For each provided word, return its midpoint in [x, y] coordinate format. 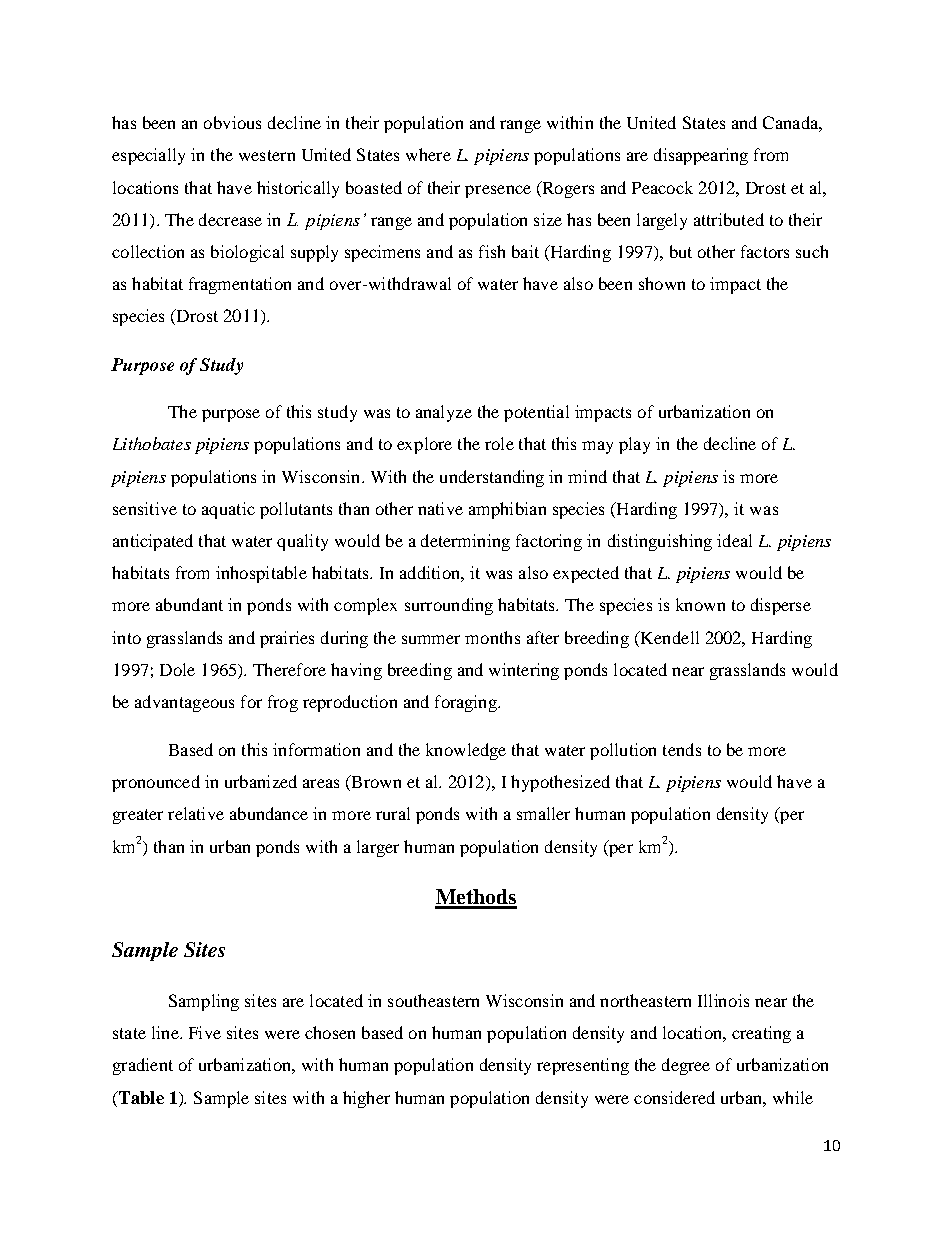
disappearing [701, 156]
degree [686, 1066]
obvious [232, 122]
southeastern [433, 1000]
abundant [189, 604]
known [700, 604]
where [428, 154]
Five [205, 1032]
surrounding [449, 606]
